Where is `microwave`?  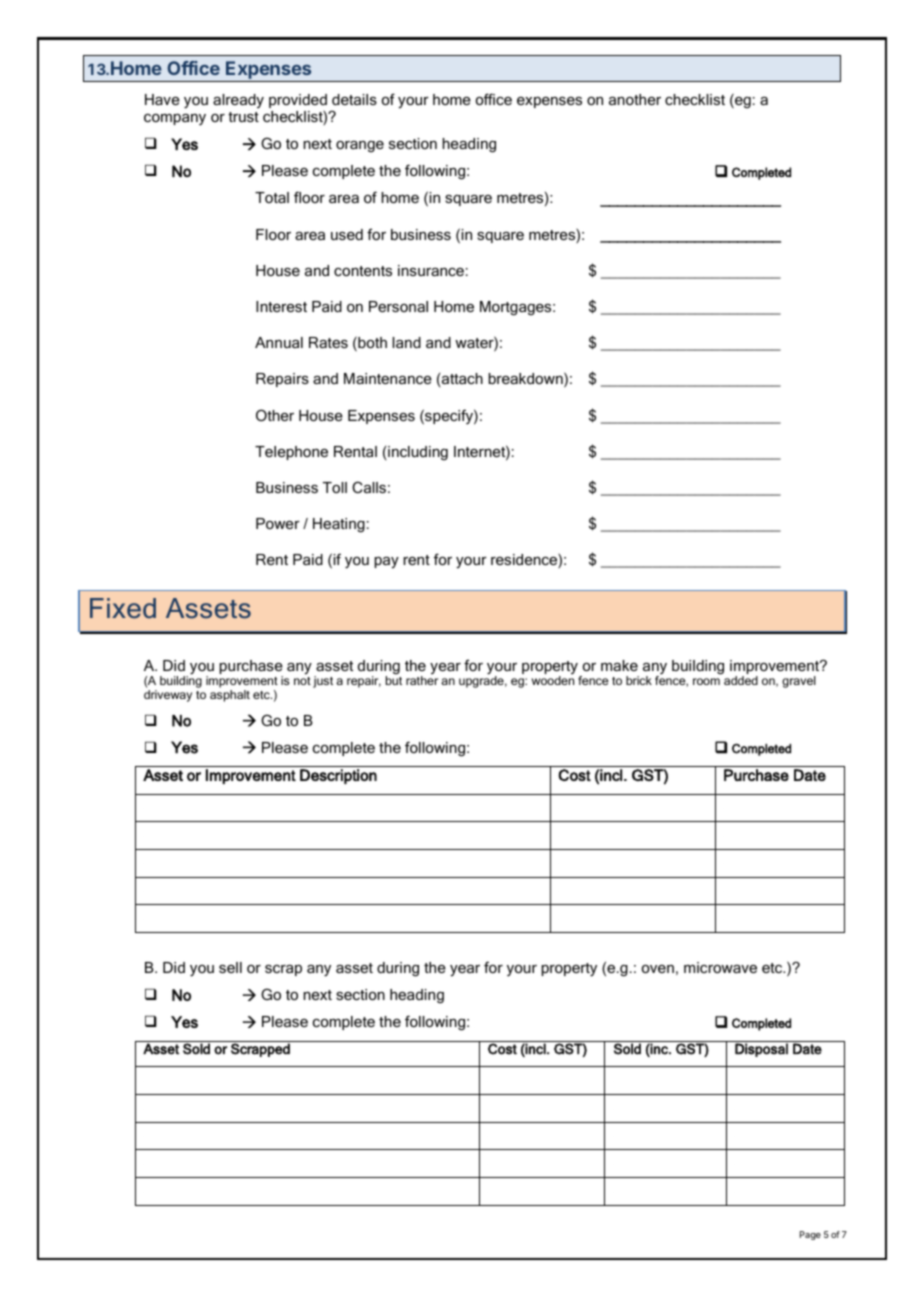
microwave is located at coordinates (720, 967).
